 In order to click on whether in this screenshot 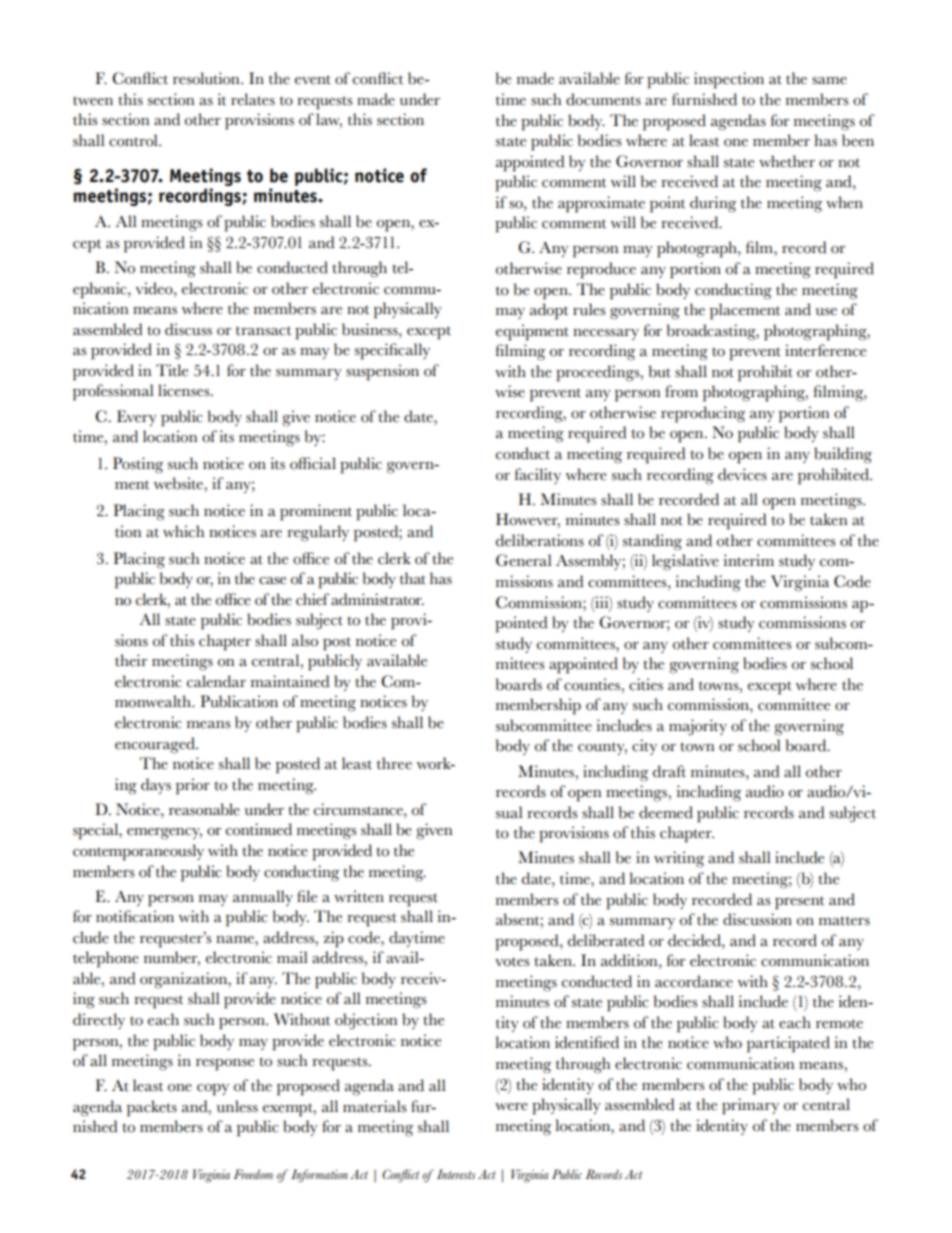, I will do `click(787, 161)`.
